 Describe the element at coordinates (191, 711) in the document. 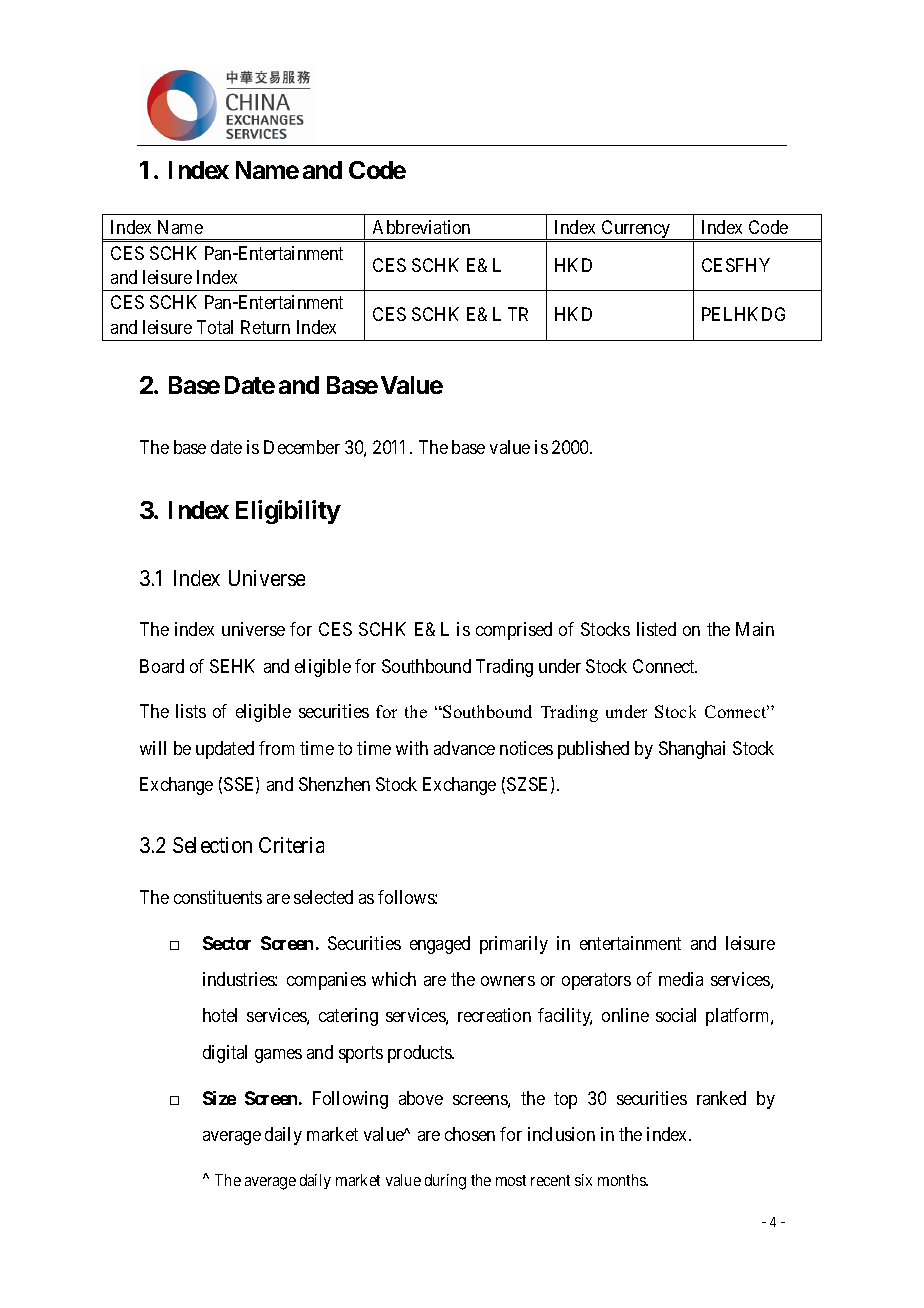

I see `lists` at that location.
